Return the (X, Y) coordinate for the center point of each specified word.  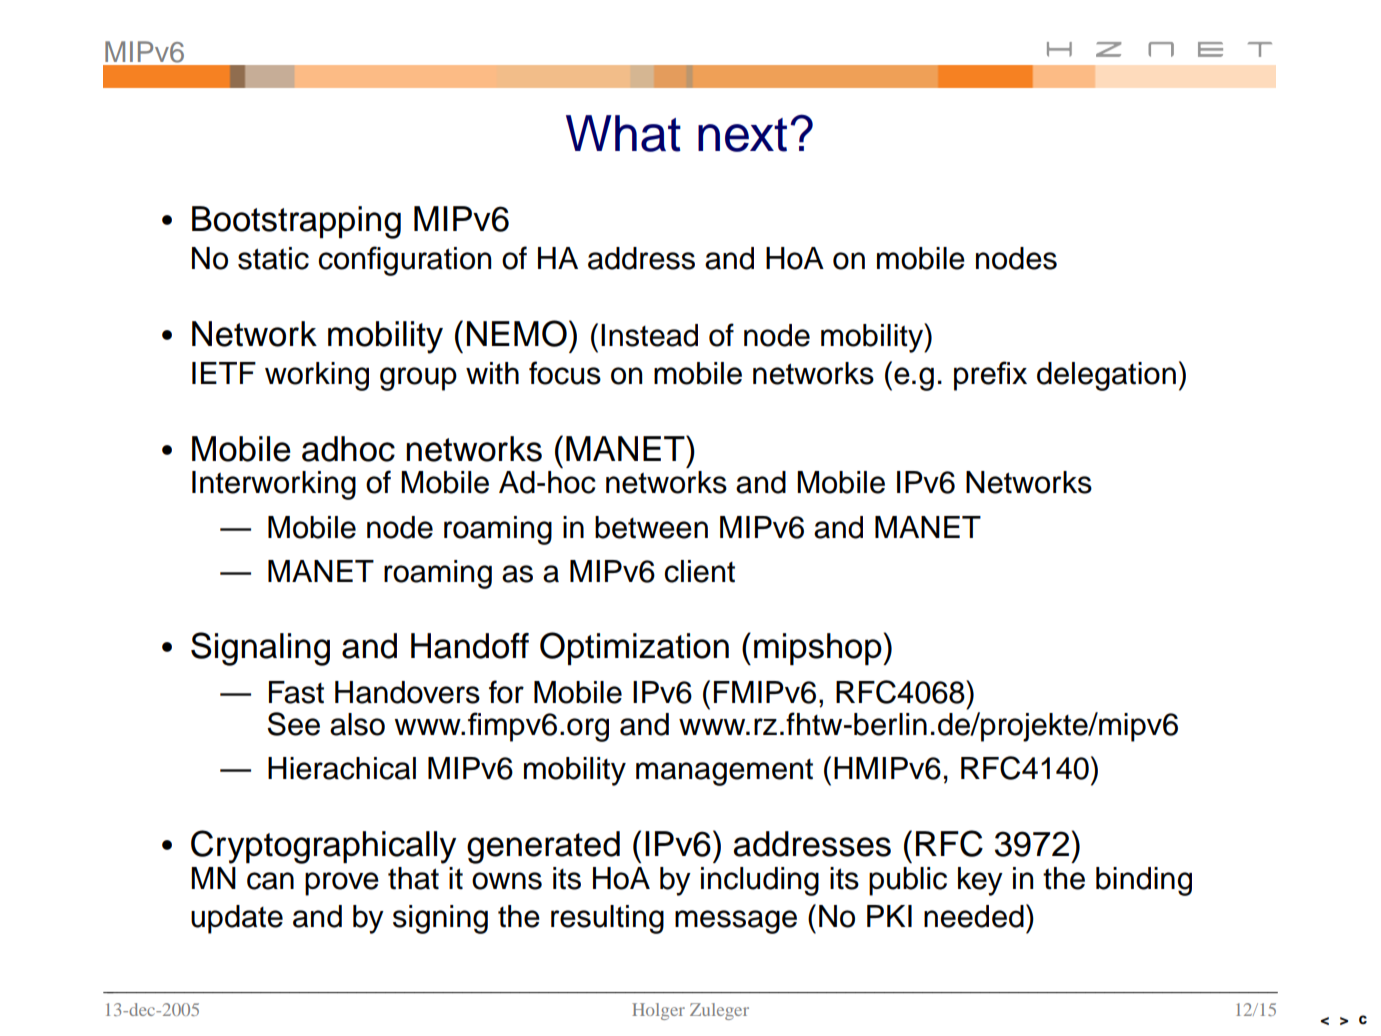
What (623, 133)
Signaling (260, 649)
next (742, 135)
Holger (658, 1011)
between (651, 527)
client (699, 571)
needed (974, 916)
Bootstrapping (296, 222)
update (237, 919)
